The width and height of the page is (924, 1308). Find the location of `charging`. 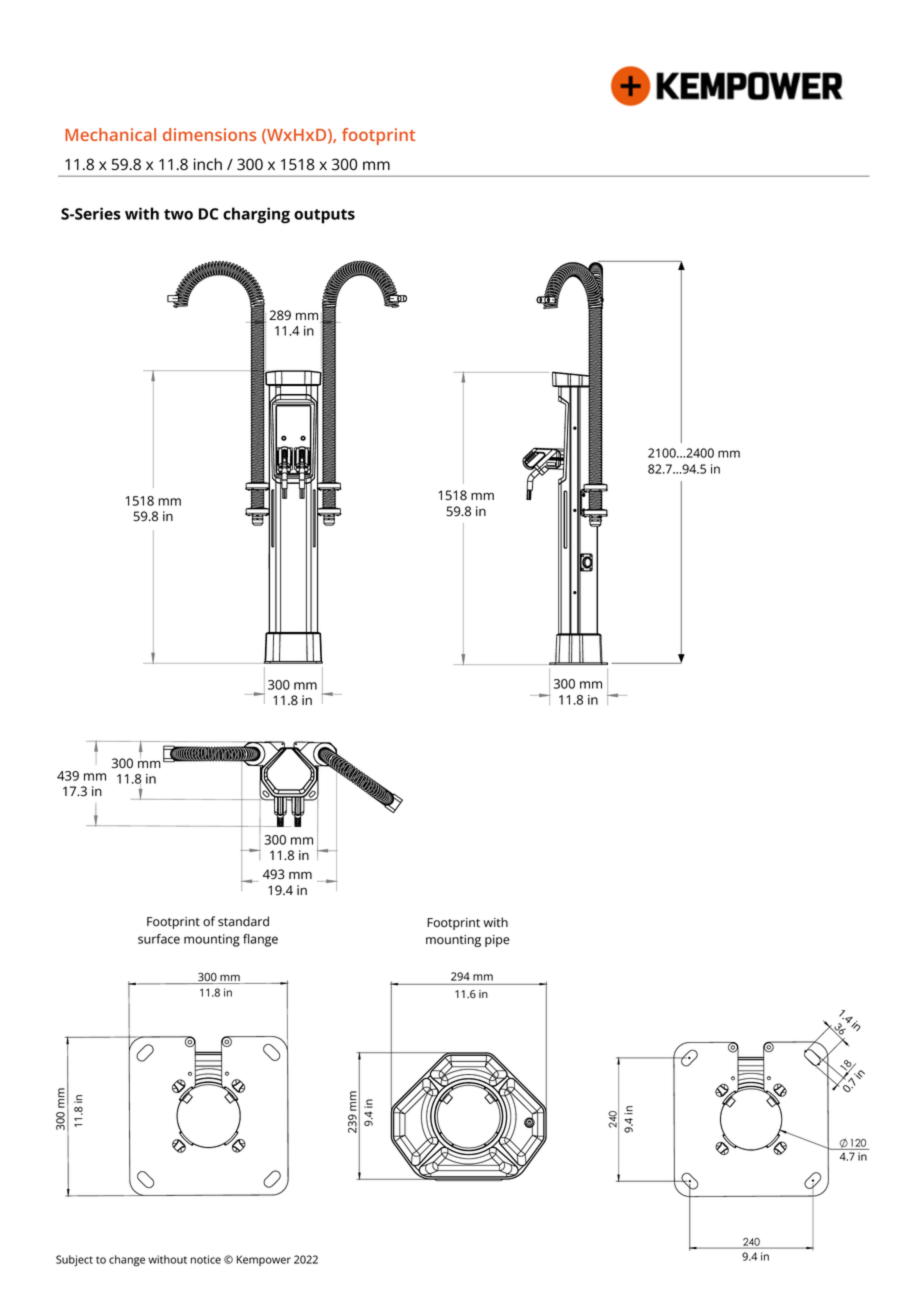

charging is located at coordinates (256, 215).
